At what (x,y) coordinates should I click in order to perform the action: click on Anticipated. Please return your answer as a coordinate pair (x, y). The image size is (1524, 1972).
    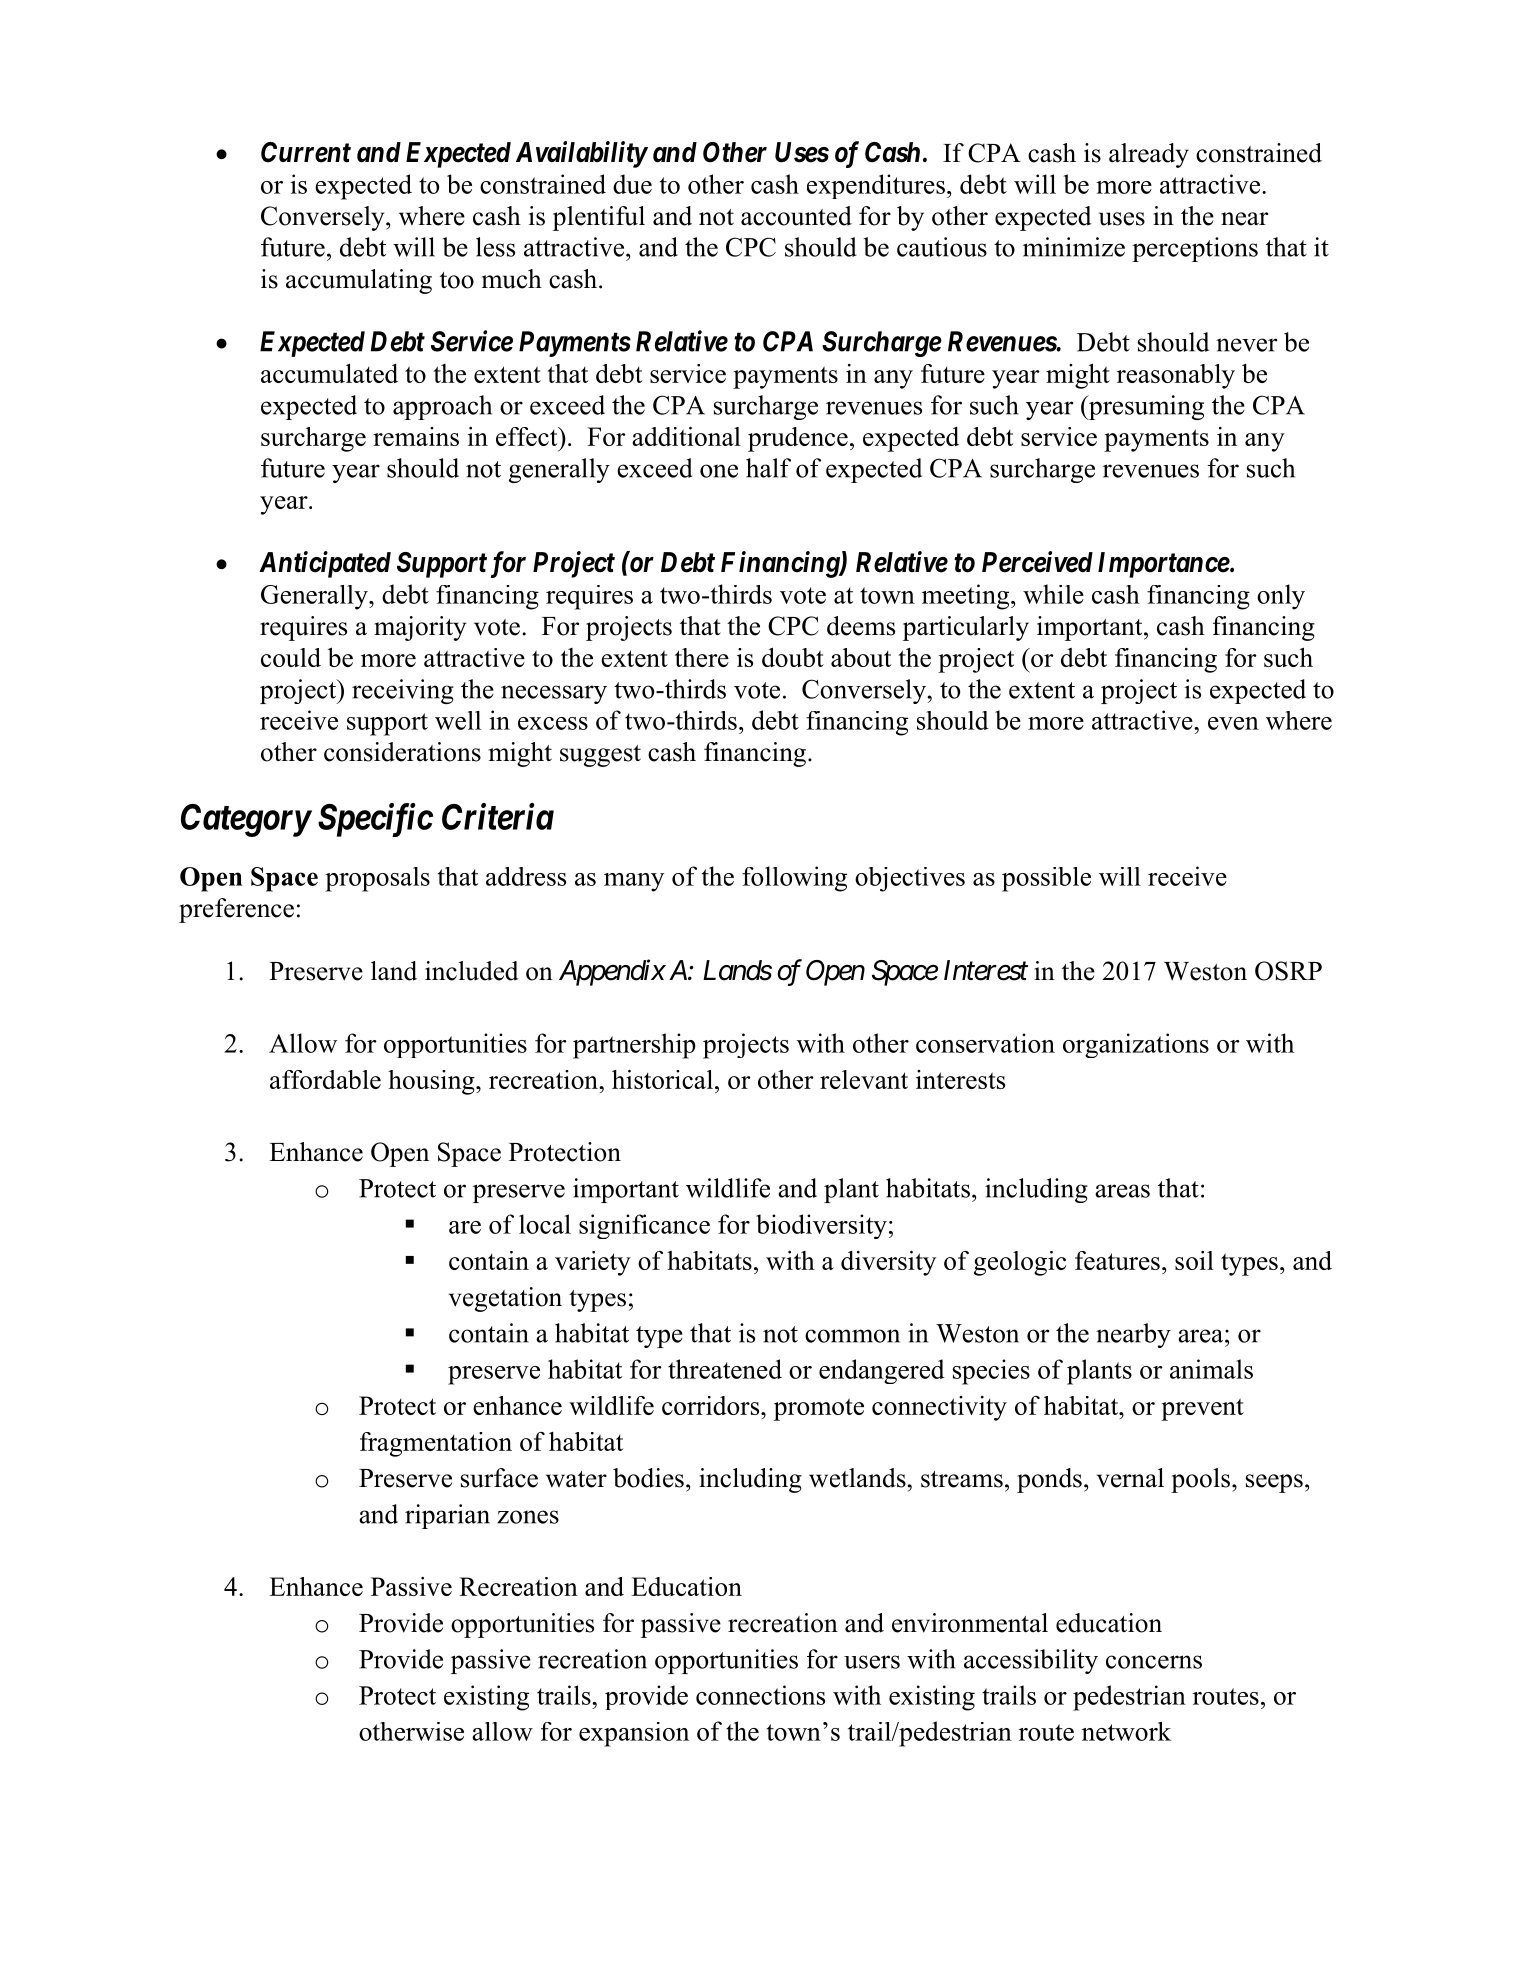
    Looking at the image, I should click on (325, 564).
